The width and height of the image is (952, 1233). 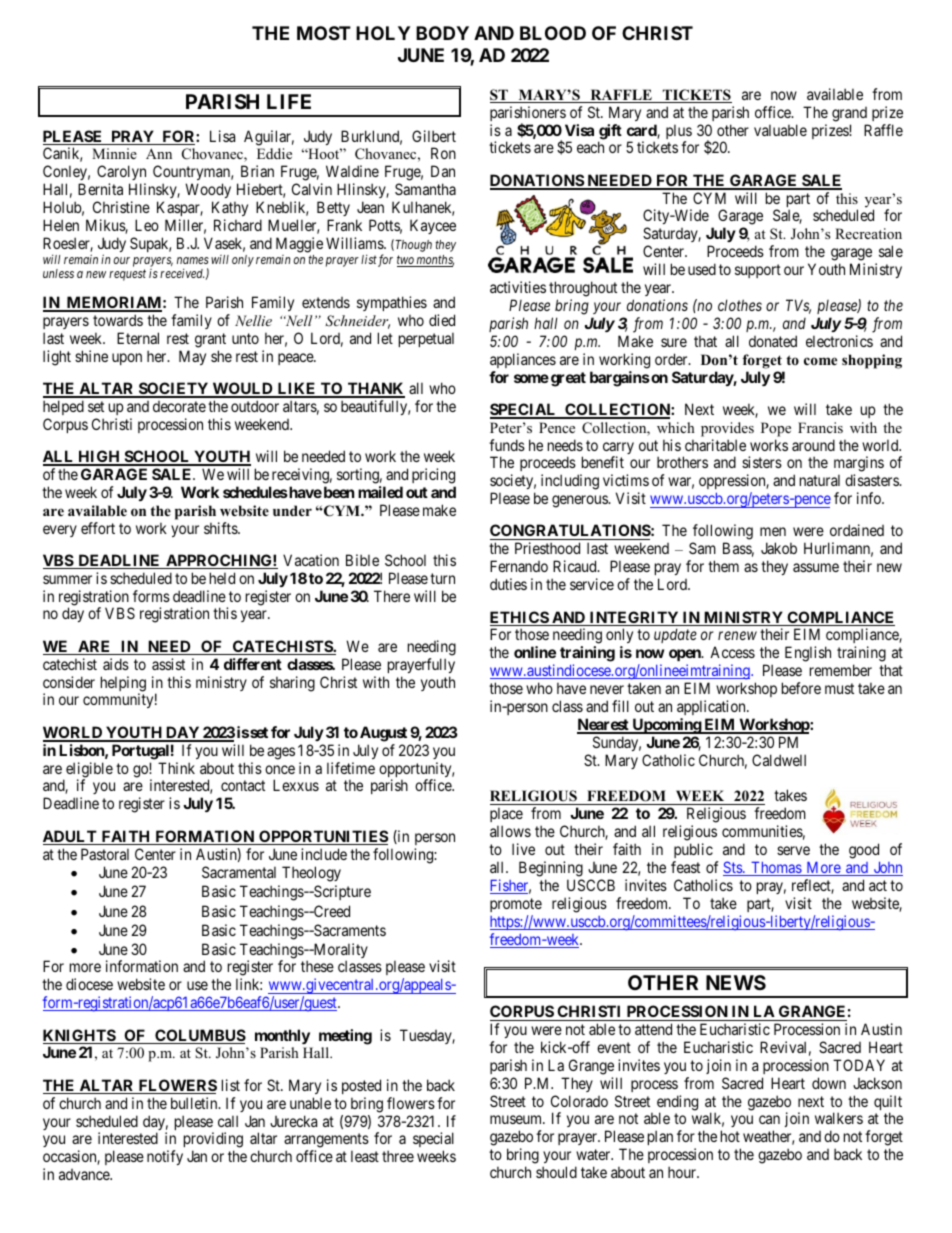 What do you see at coordinates (193, 260) in the image?
I see `names` at bounding box center [193, 260].
